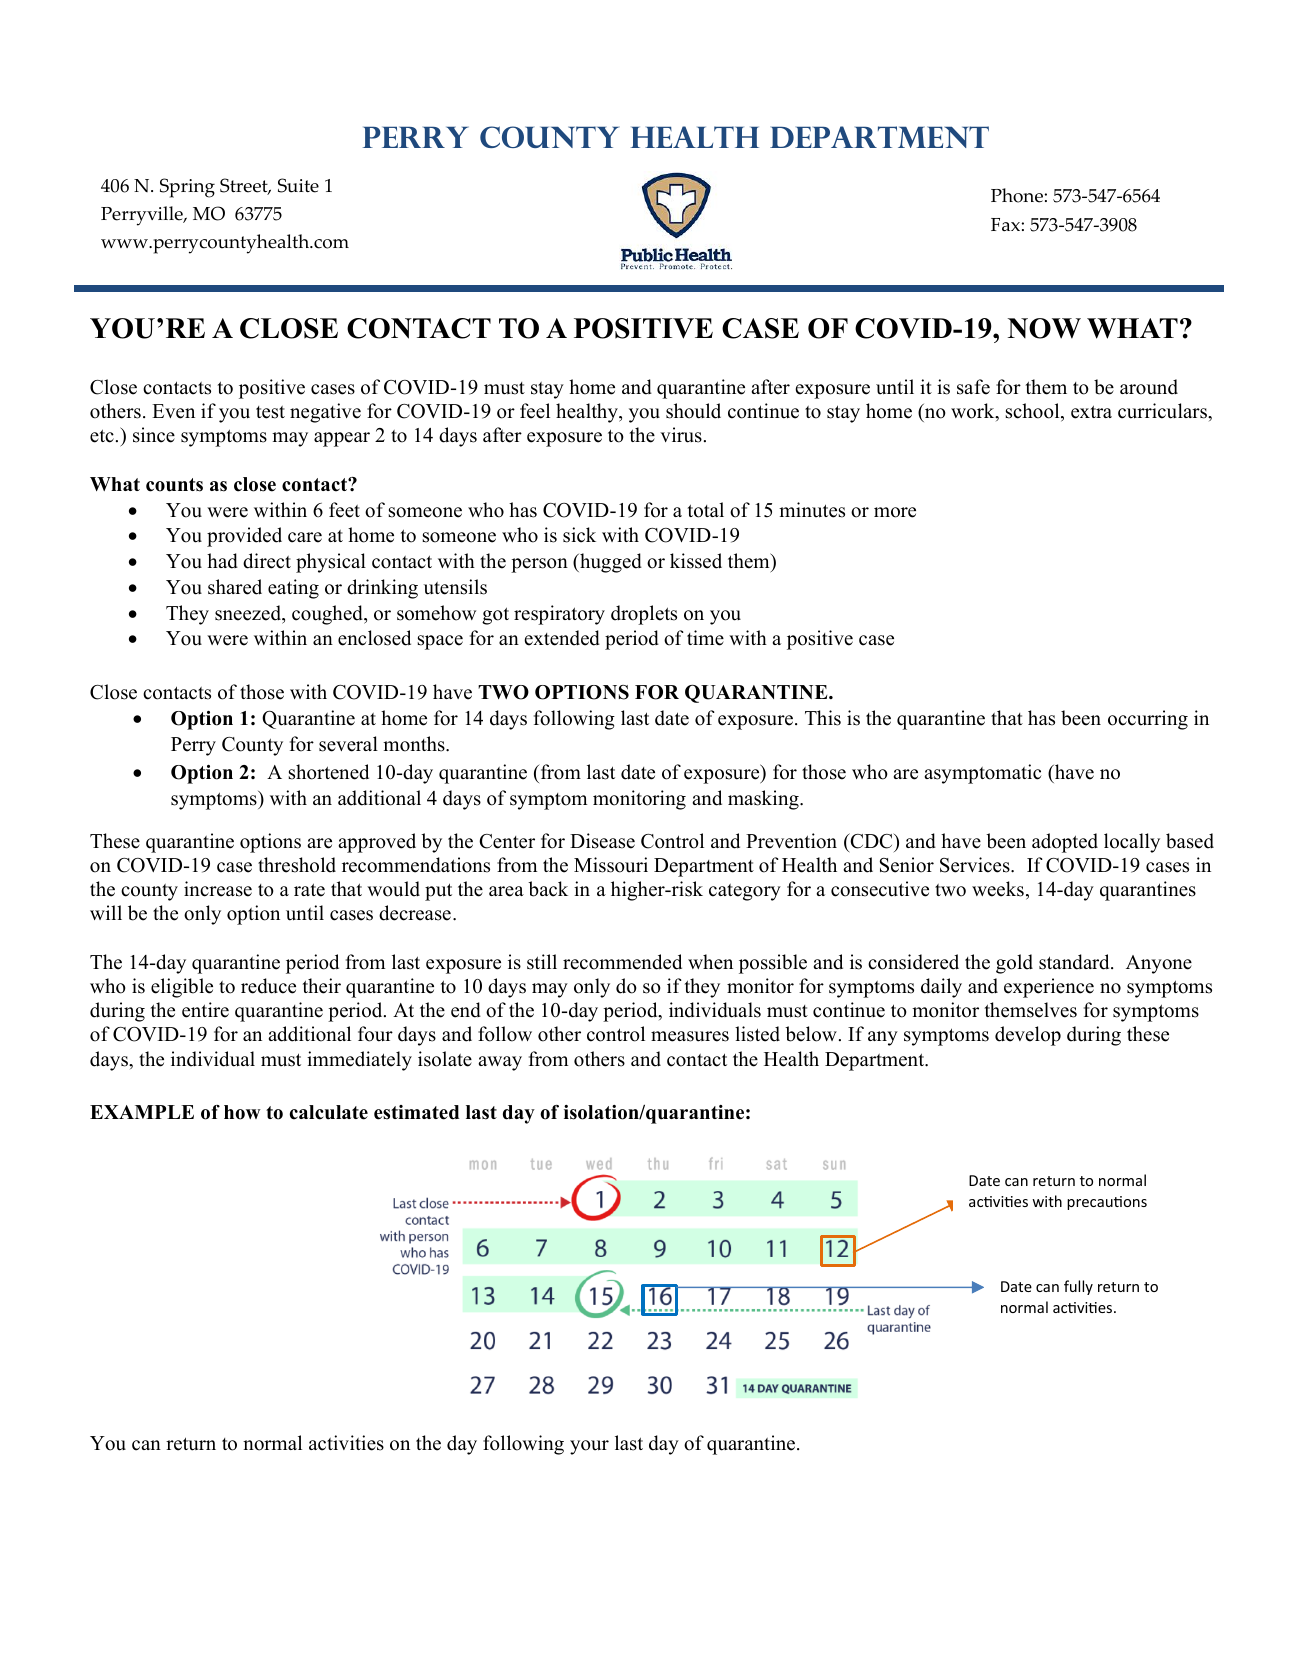 The image size is (1289, 1668). Describe the element at coordinates (693, 411) in the image. I see `should` at that location.
